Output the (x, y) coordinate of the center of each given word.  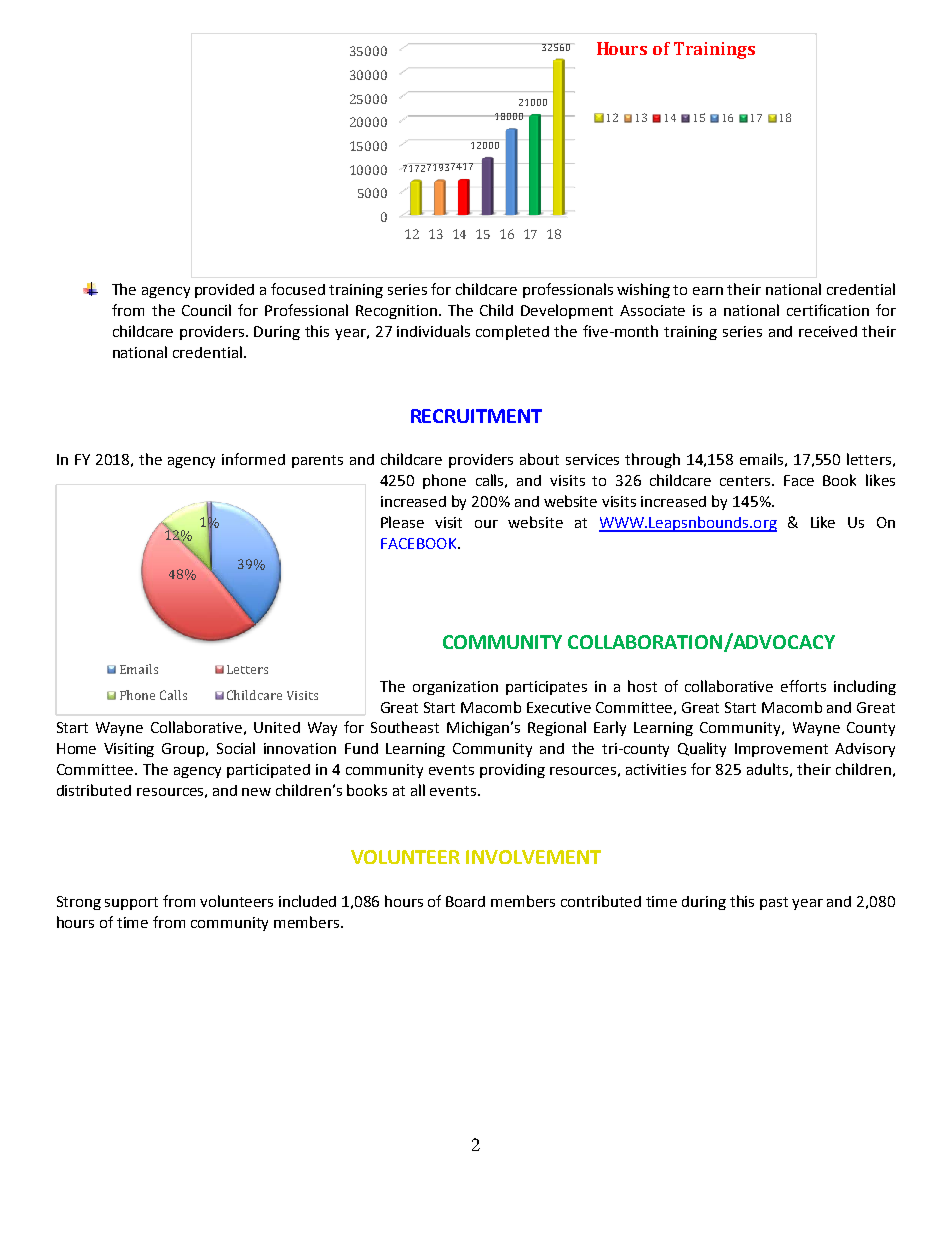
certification (828, 310)
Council (206, 310)
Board (465, 901)
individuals (433, 331)
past (774, 903)
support (131, 903)
